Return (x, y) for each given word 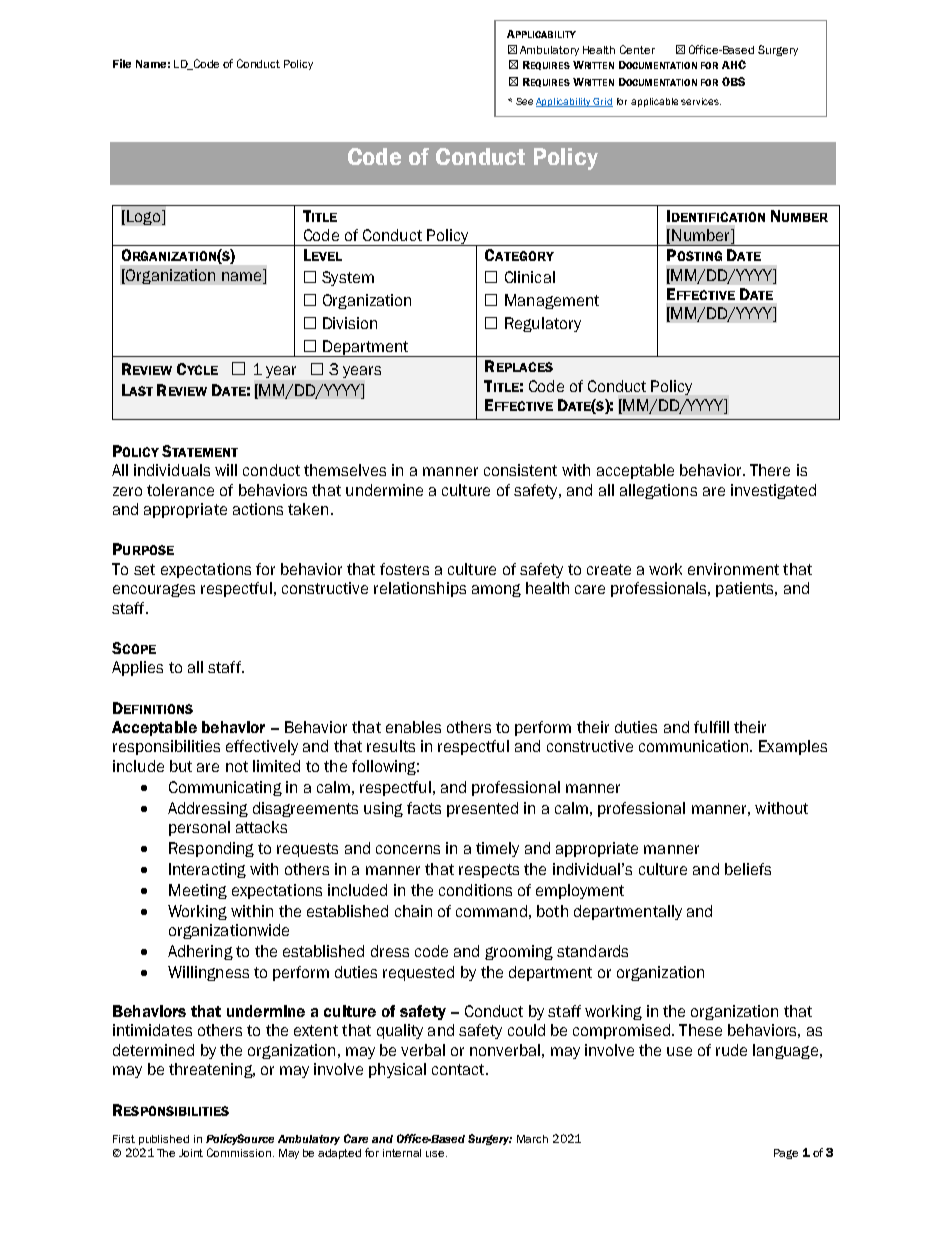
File (122, 63)
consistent (520, 470)
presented (482, 809)
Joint (191, 1153)
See (524, 101)
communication (695, 746)
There (770, 470)
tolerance (180, 490)
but (181, 766)
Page (786, 1154)
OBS (733, 81)
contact (459, 1069)
